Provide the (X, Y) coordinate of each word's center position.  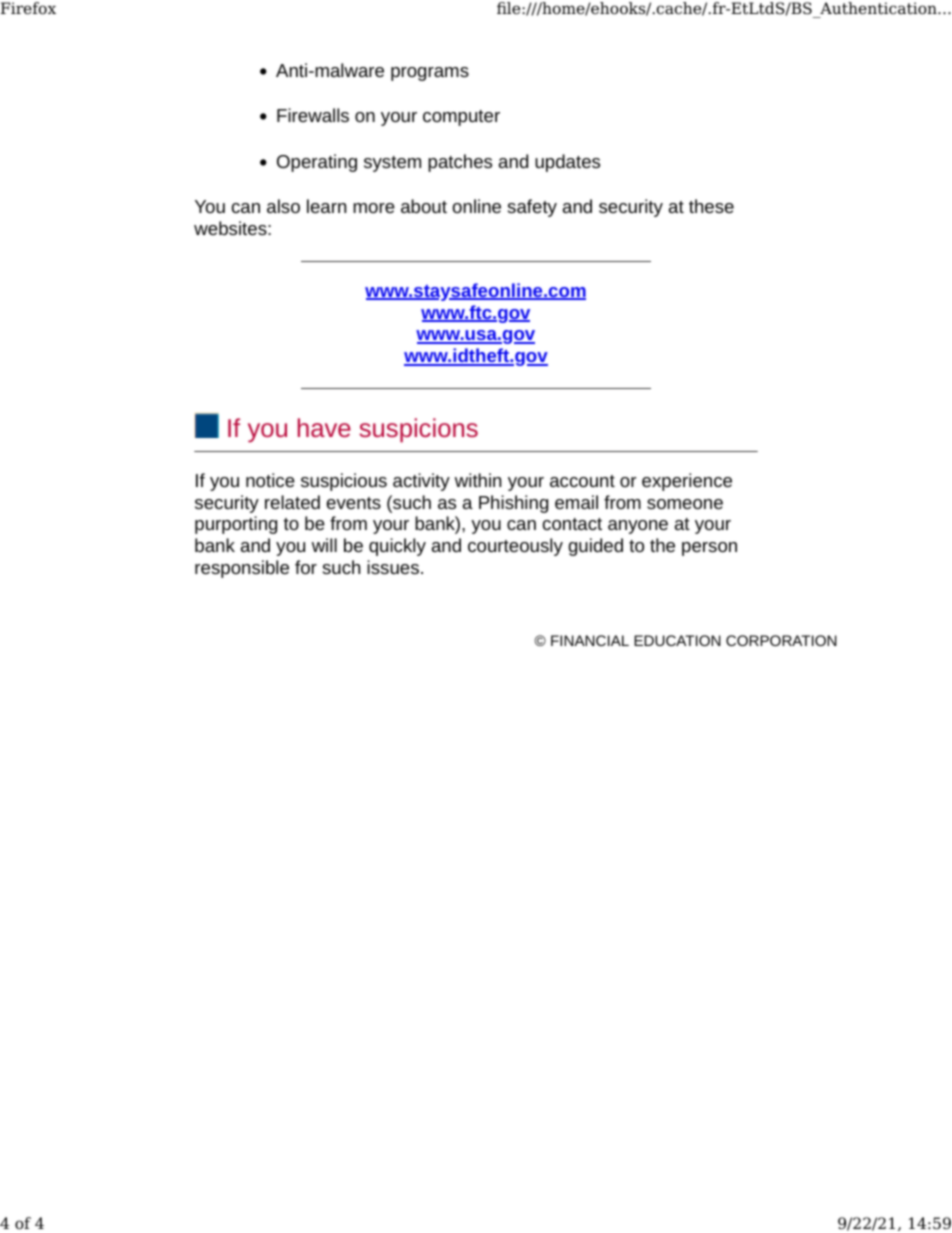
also (283, 206)
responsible (242, 569)
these (711, 206)
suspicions (418, 430)
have (324, 427)
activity (421, 482)
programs (430, 74)
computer (461, 118)
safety (532, 208)
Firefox (28, 8)
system (392, 164)
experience (687, 482)
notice (270, 480)
